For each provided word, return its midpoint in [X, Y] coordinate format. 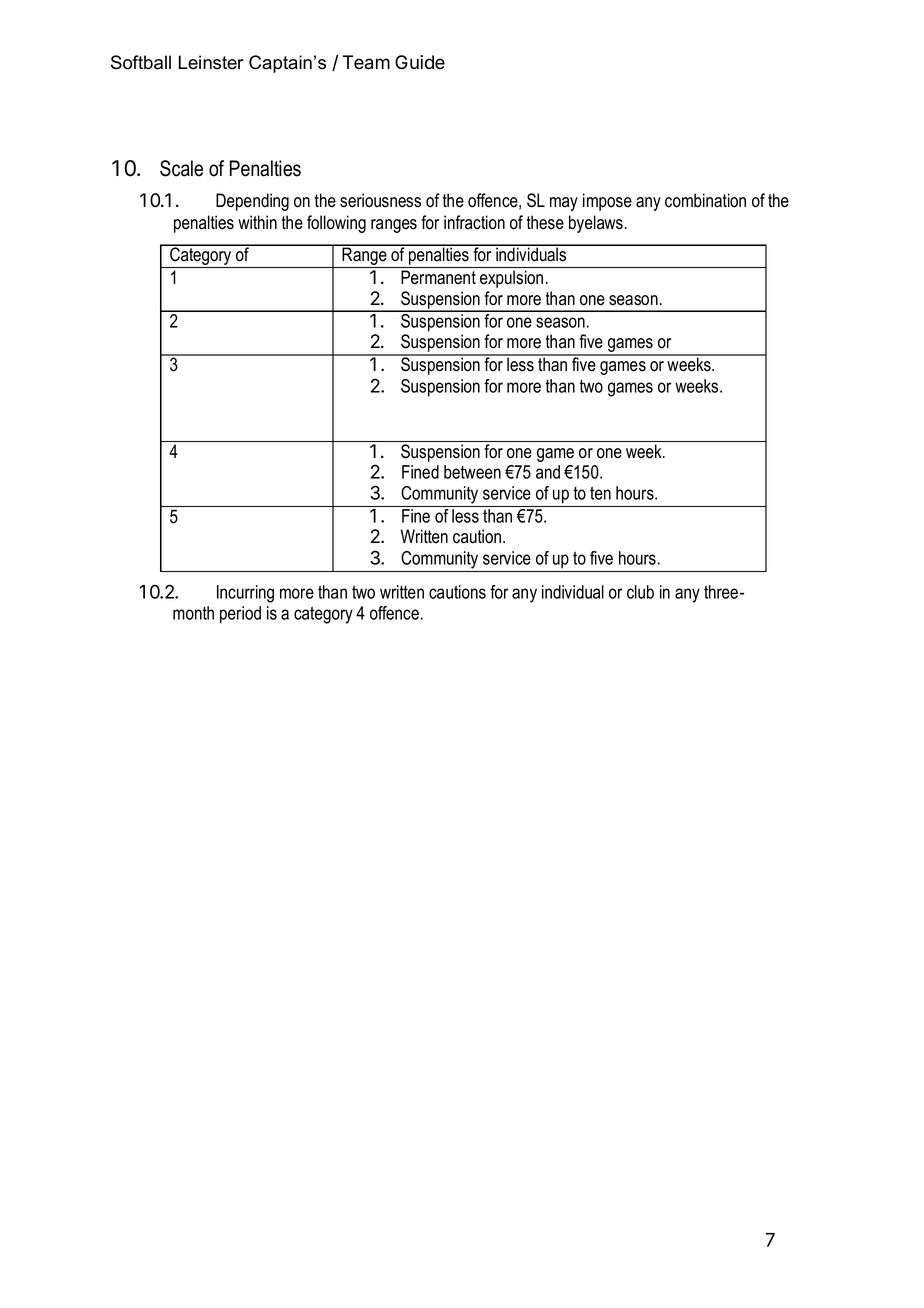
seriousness [380, 200]
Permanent [438, 277]
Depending [252, 202]
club [640, 592]
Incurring [245, 594]
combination [705, 200]
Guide [420, 62]
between [472, 472]
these [545, 222]
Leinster [211, 62]
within [257, 222]
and [548, 472]
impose [607, 202]
